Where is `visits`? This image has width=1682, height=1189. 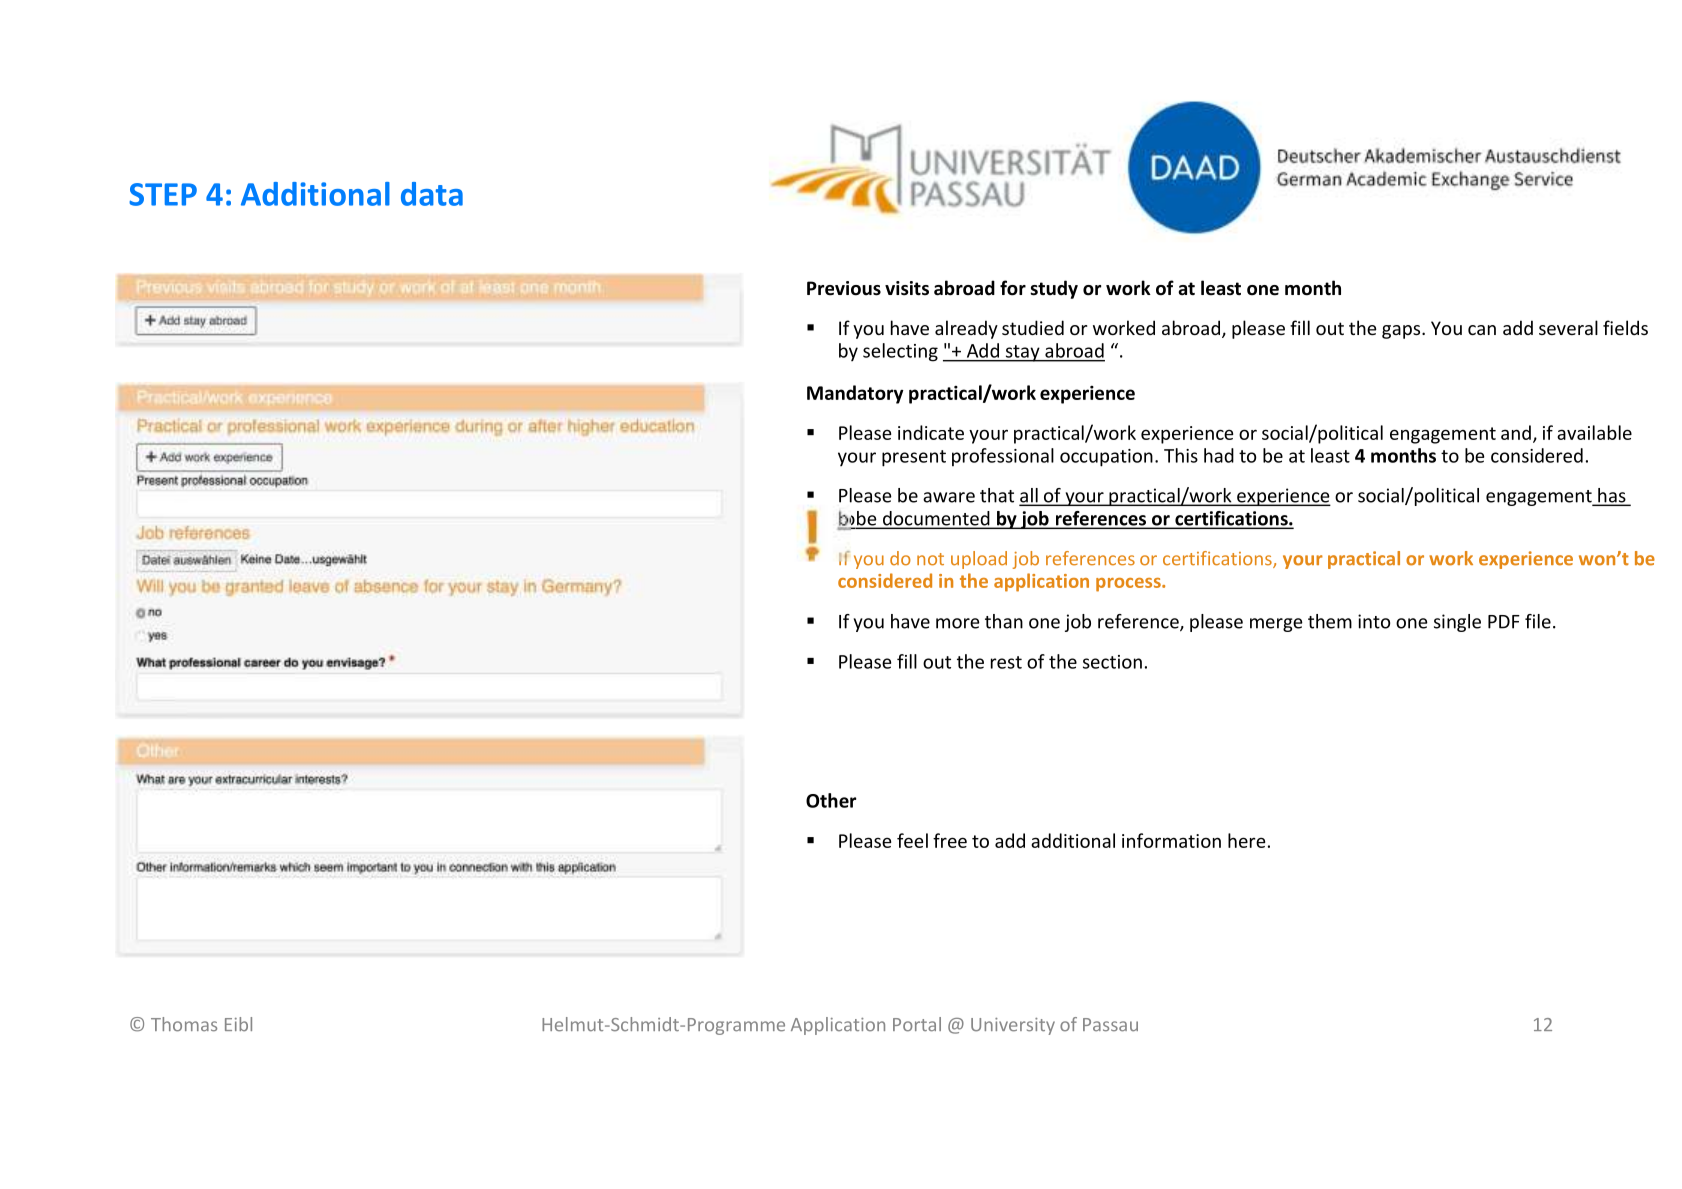 visits is located at coordinates (907, 288).
